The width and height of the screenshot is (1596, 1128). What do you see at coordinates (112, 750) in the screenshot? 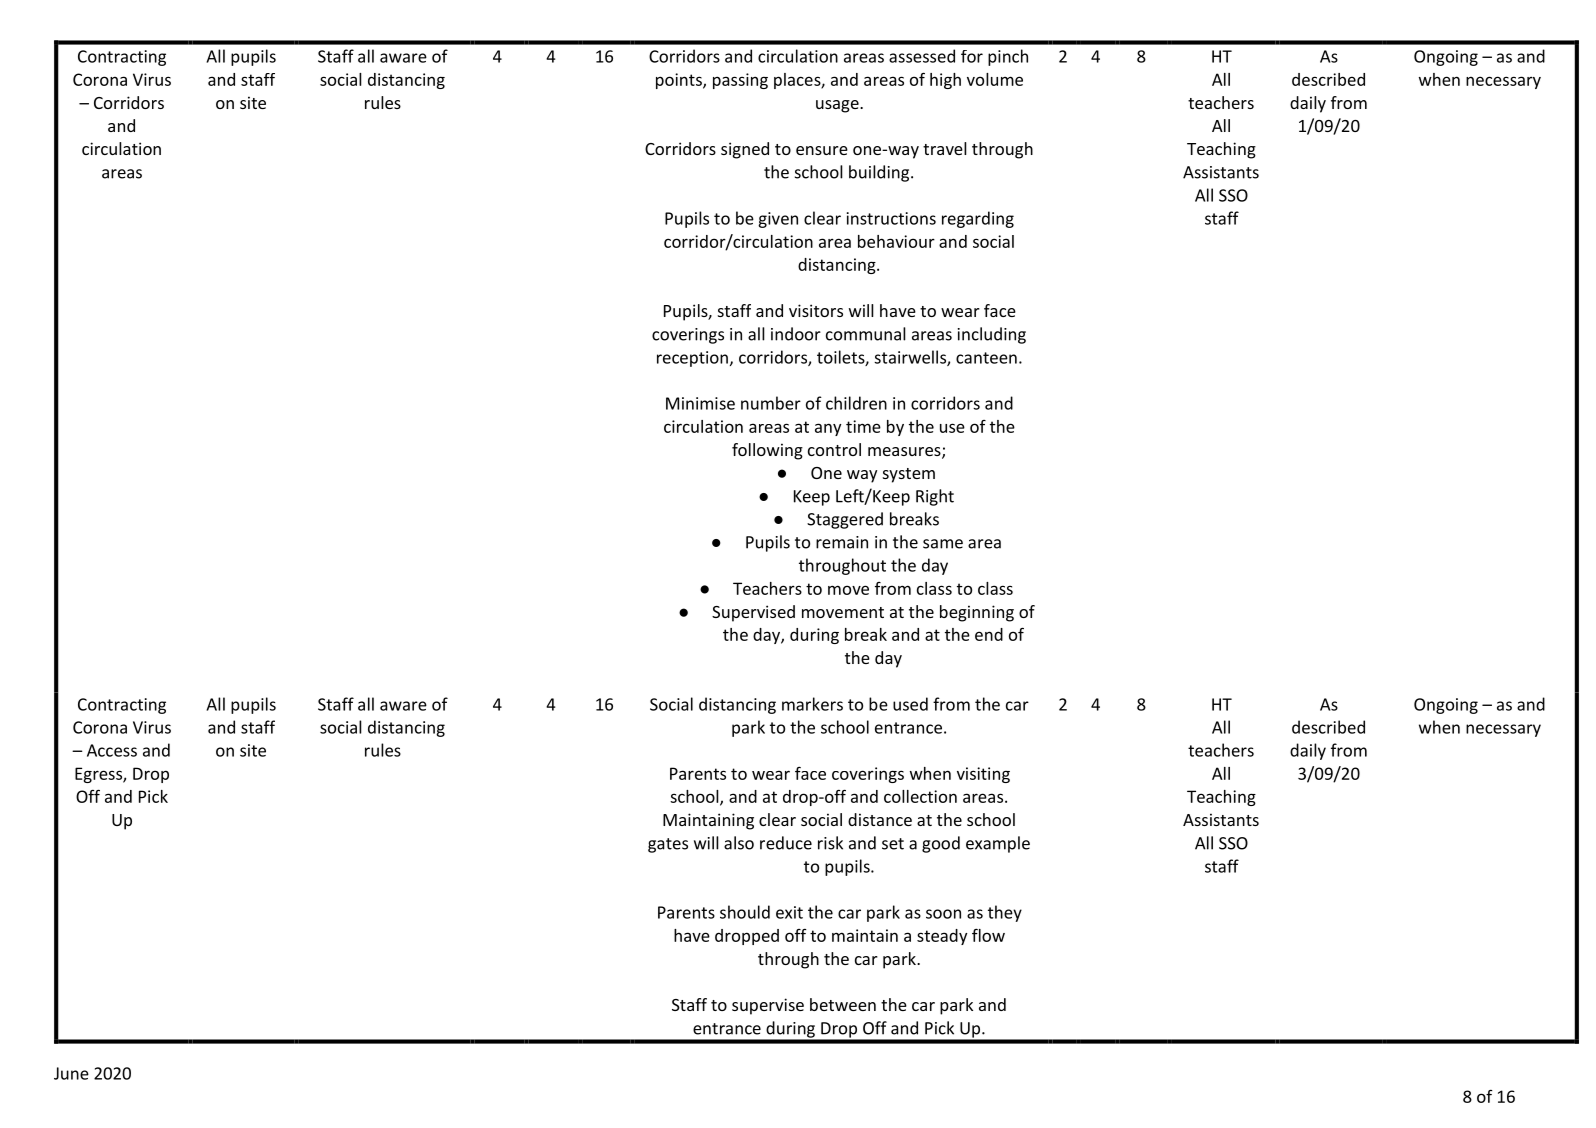
I see `Access` at bounding box center [112, 750].
